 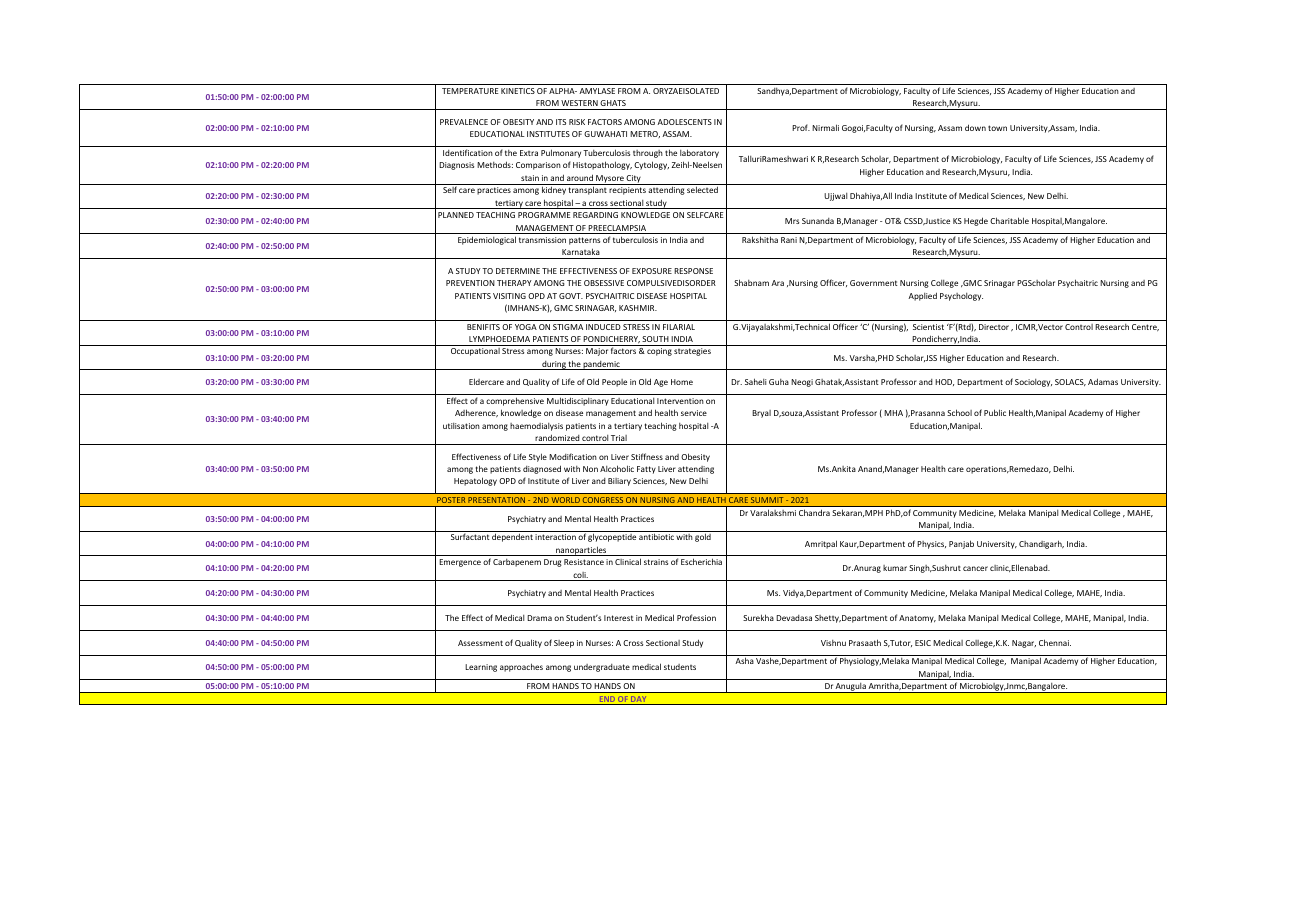 I want to click on ADOLESCENTS, so click(x=684, y=122).
